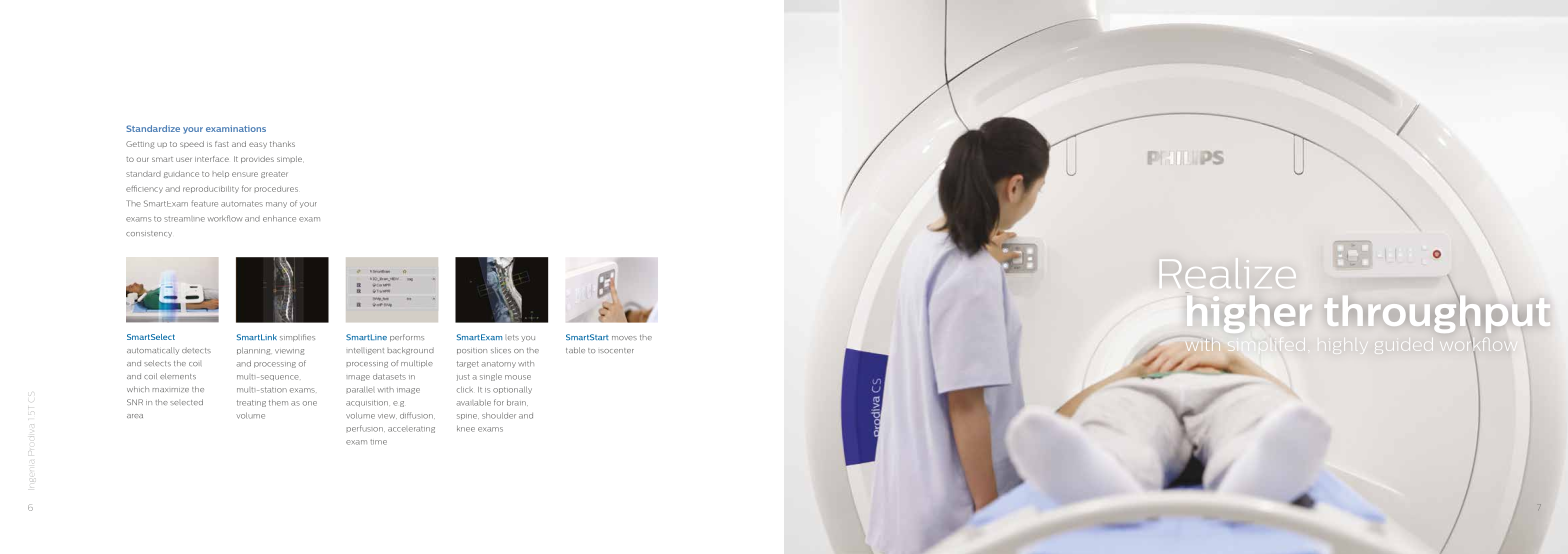 The height and width of the image is (554, 1568). Describe the element at coordinates (365, 351) in the image. I see `intelligent` at that location.
